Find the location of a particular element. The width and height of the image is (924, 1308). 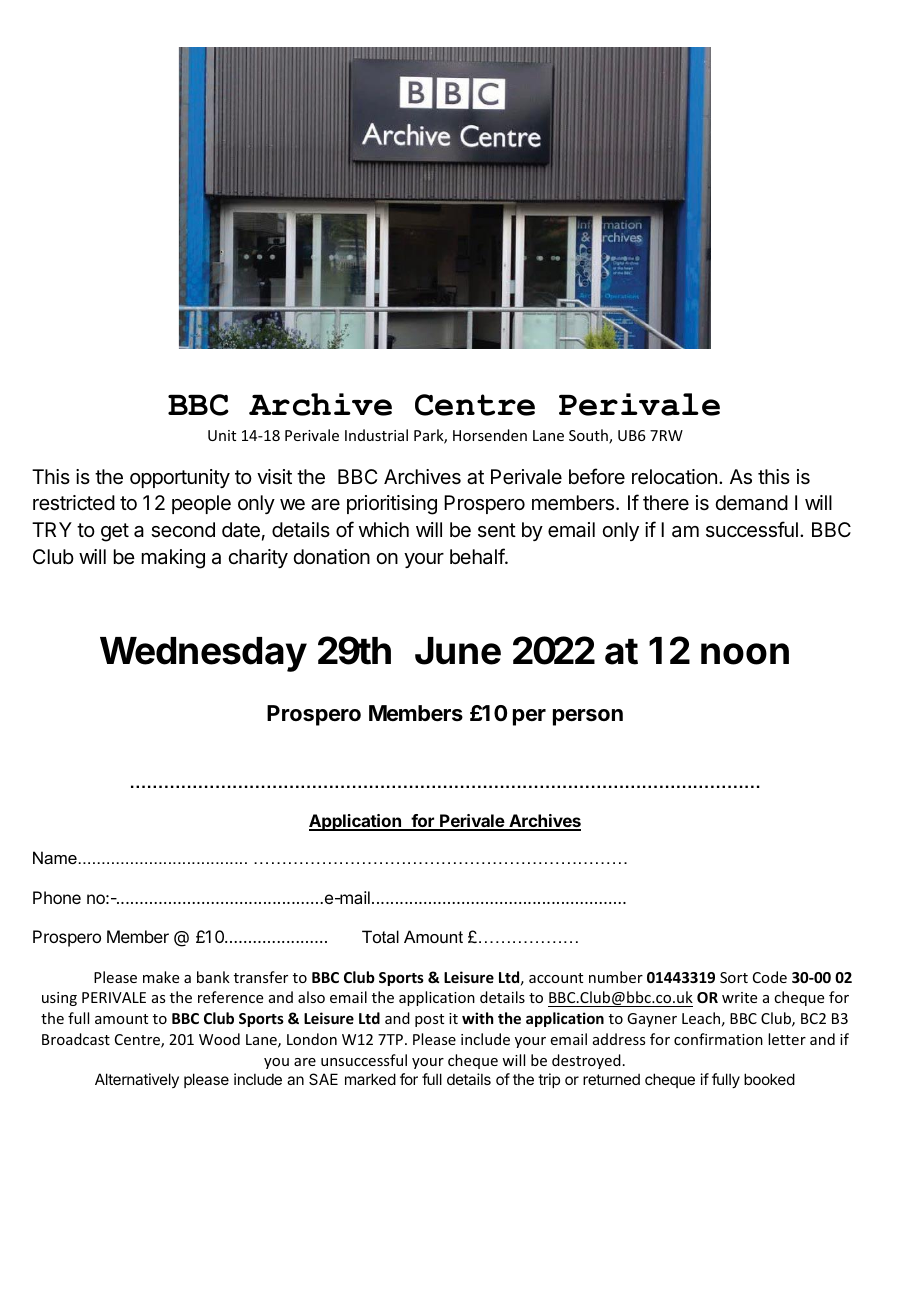

noon is located at coordinates (745, 654).
